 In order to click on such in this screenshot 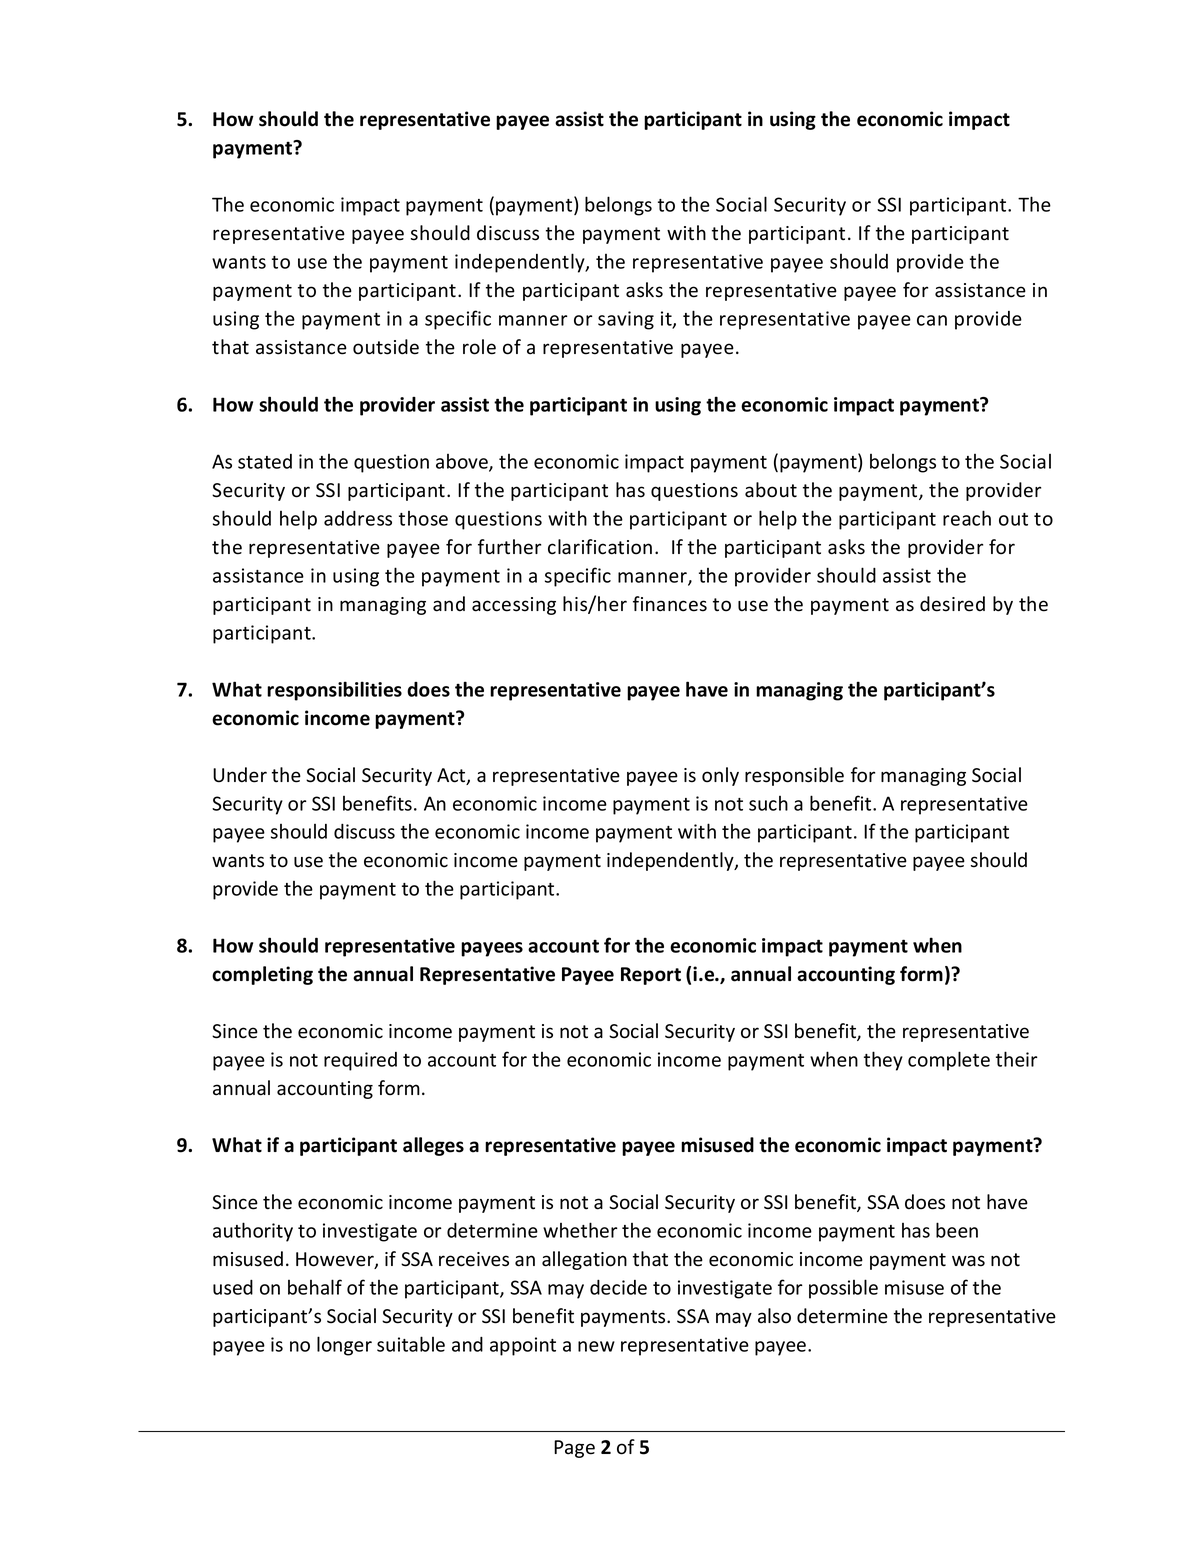, I will do `click(768, 803)`.
